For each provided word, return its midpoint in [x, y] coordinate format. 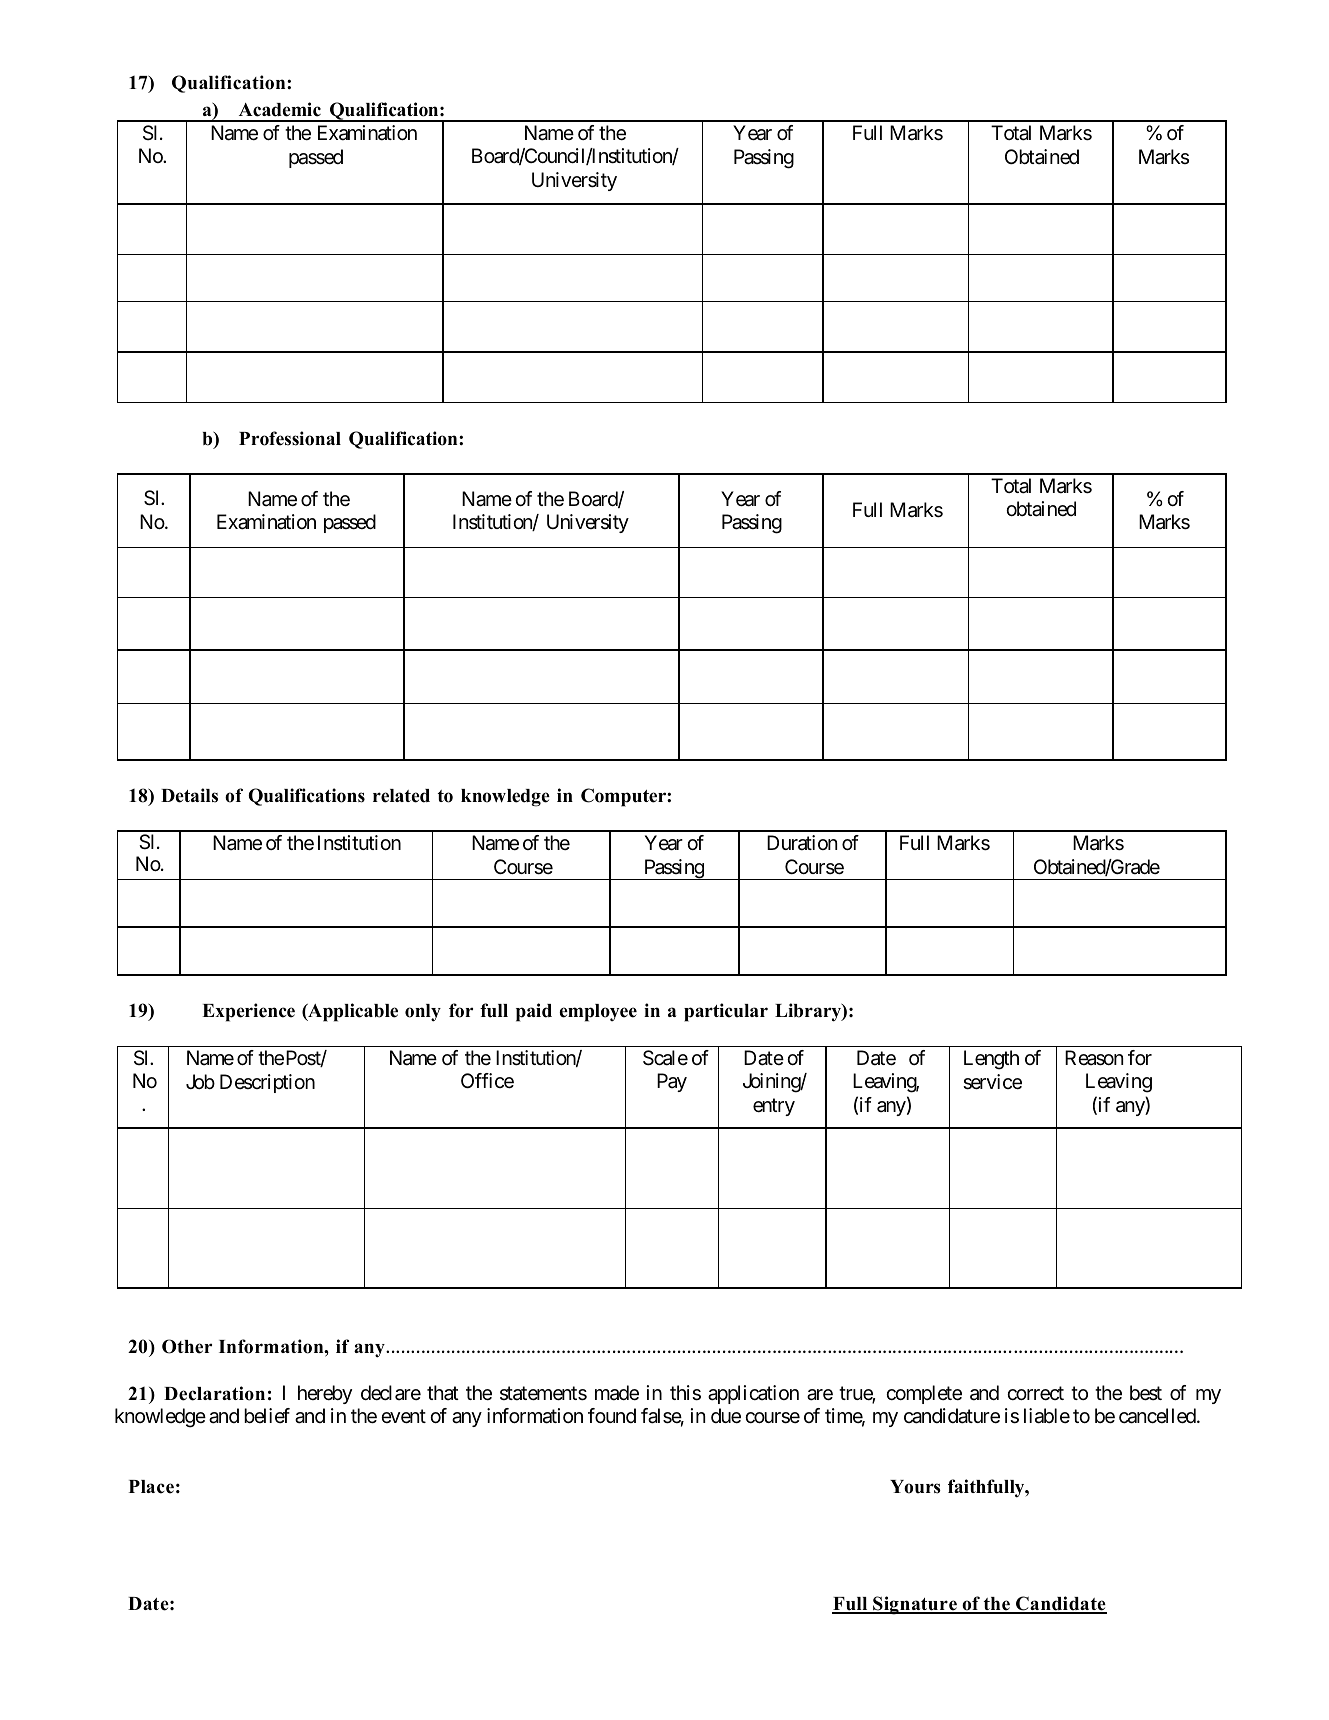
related [401, 796]
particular [726, 1012]
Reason [1094, 1058]
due [726, 1416]
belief [267, 1415]
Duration [802, 843]
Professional [290, 438]
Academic [280, 109]
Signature [915, 1605]
